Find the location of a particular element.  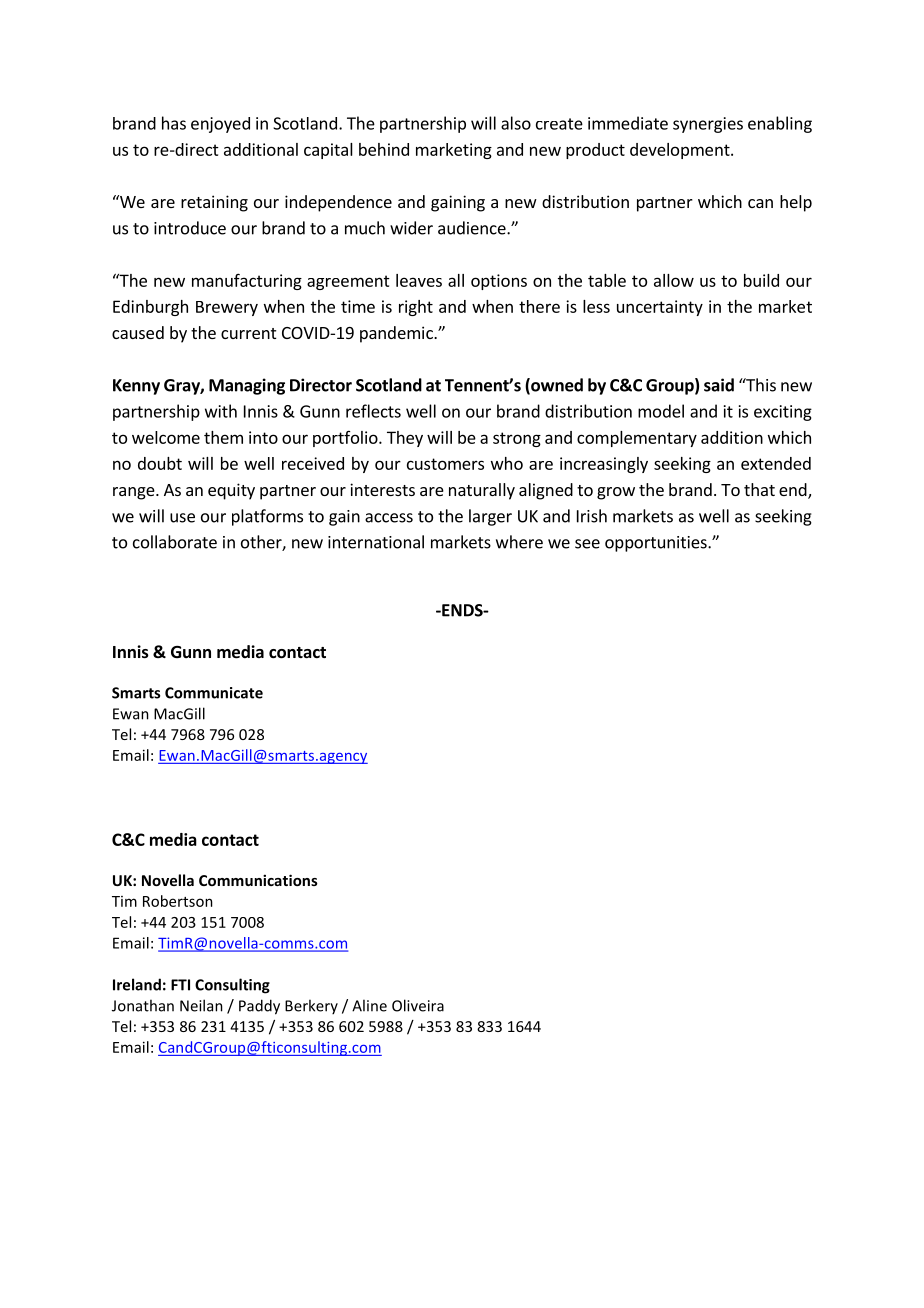

Irish is located at coordinates (592, 516).
